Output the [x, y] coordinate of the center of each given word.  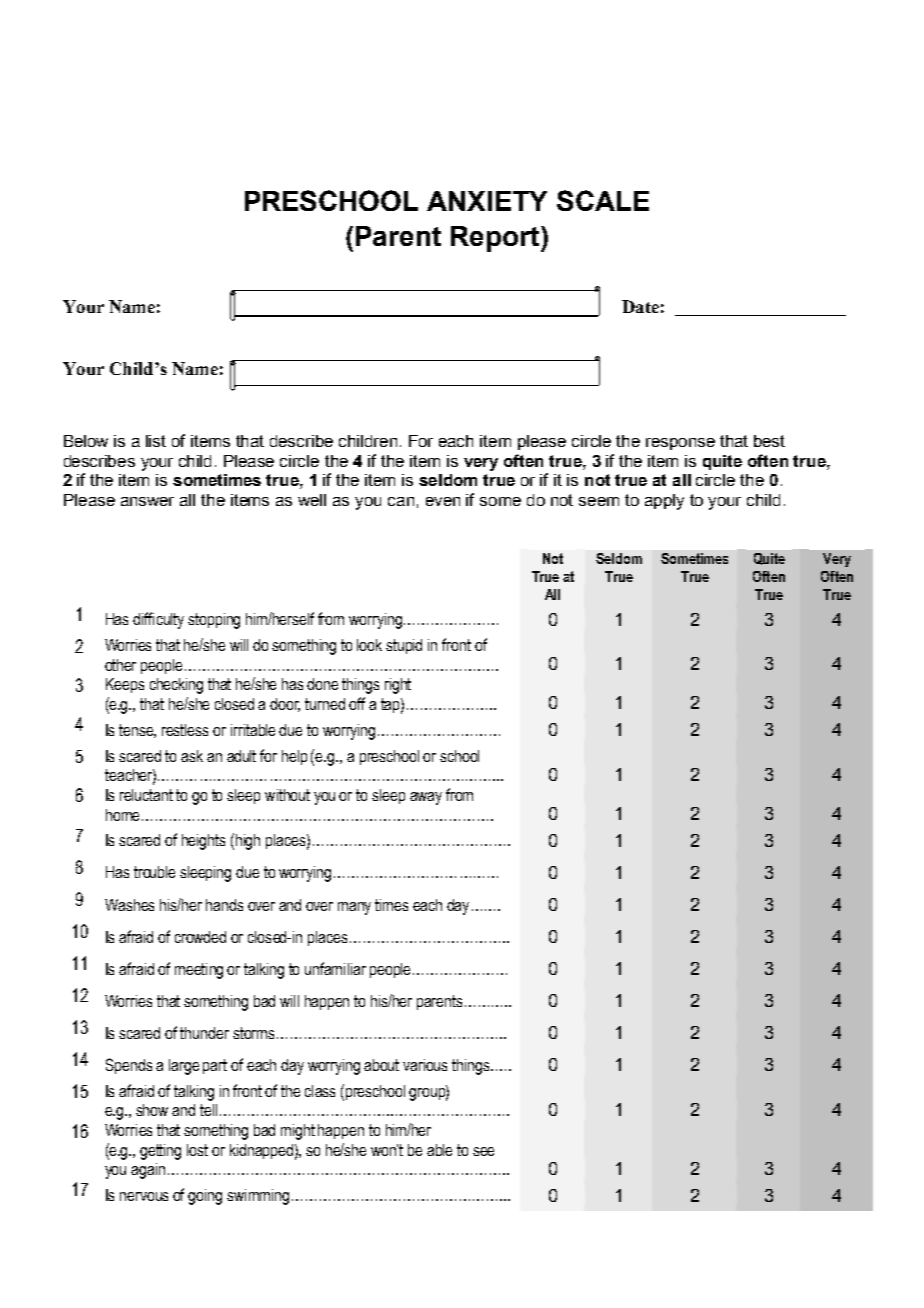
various [425, 1065]
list [156, 441]
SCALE [603, 200]
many [354, 908]
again [148, 1171]
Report [496, 239]
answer [147, 501]
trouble [154, 872]
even [443, 501]
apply [664, 502]
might [298, 1132]
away [426, 798]
